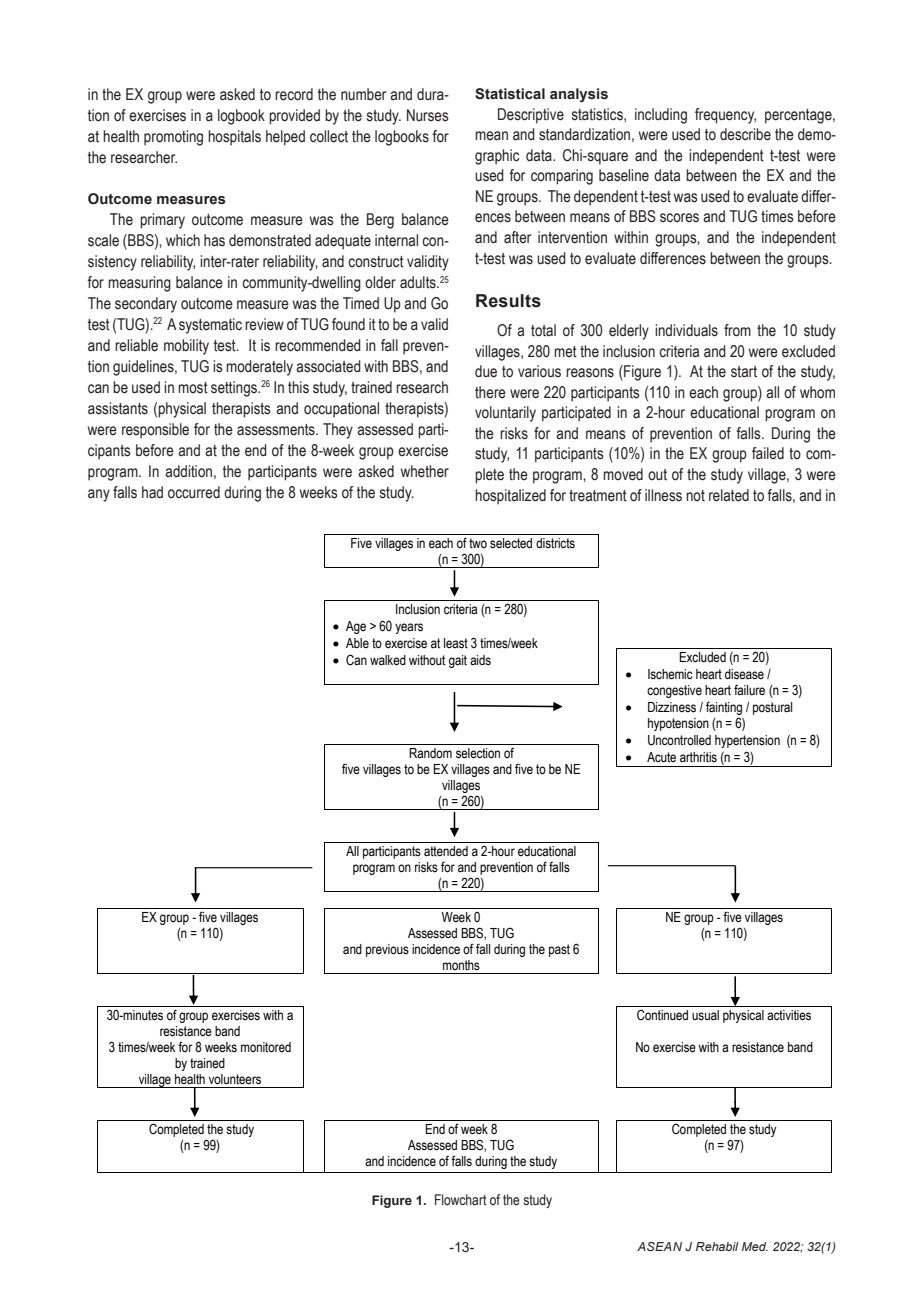  What do you see at coordinates (478, 543) in the screenshot?
I see `two` at bounding box center [478, 543].
